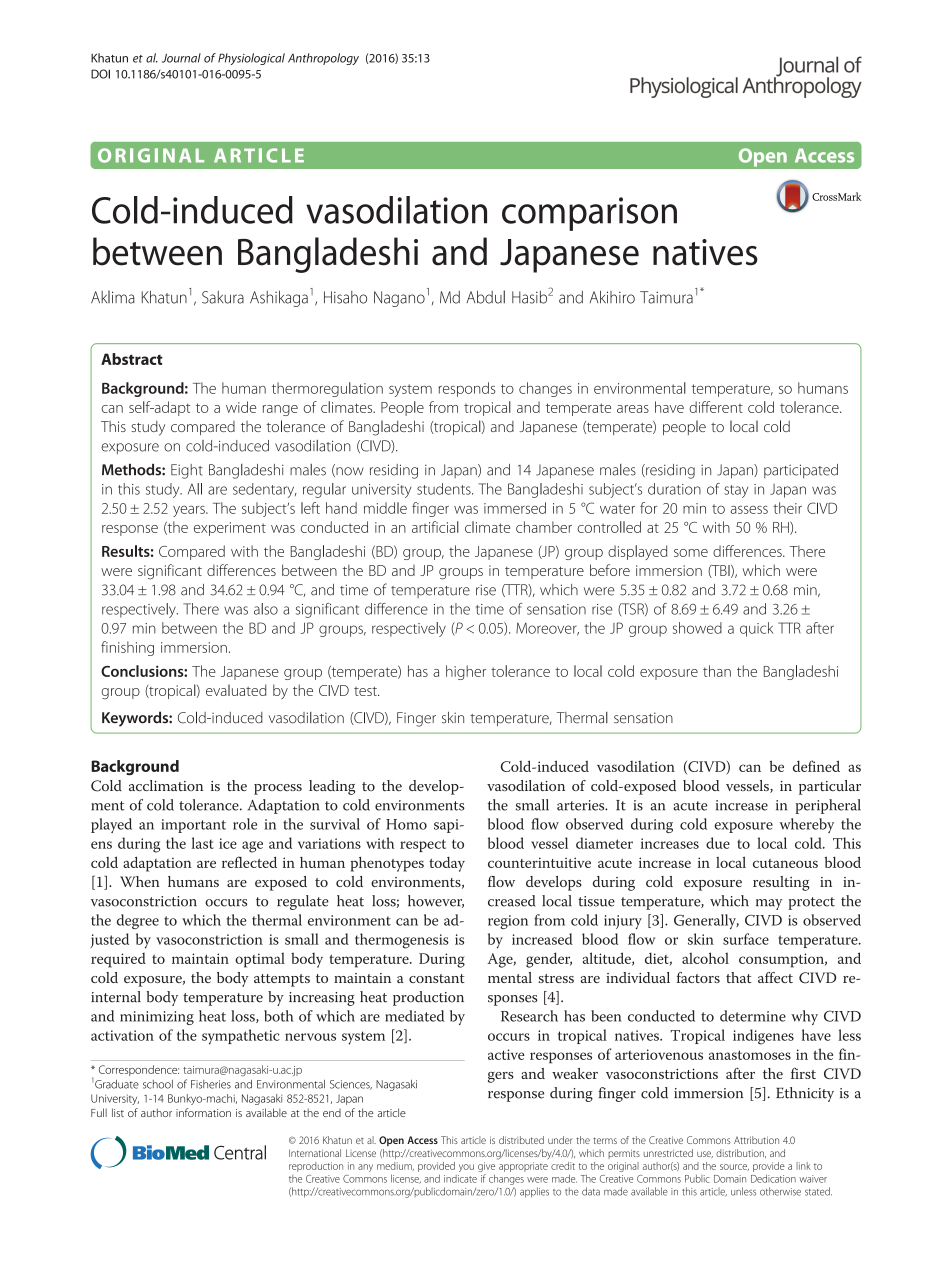 This document has width=952, height=1265. I want to click on comparison, so click(589, 214).
